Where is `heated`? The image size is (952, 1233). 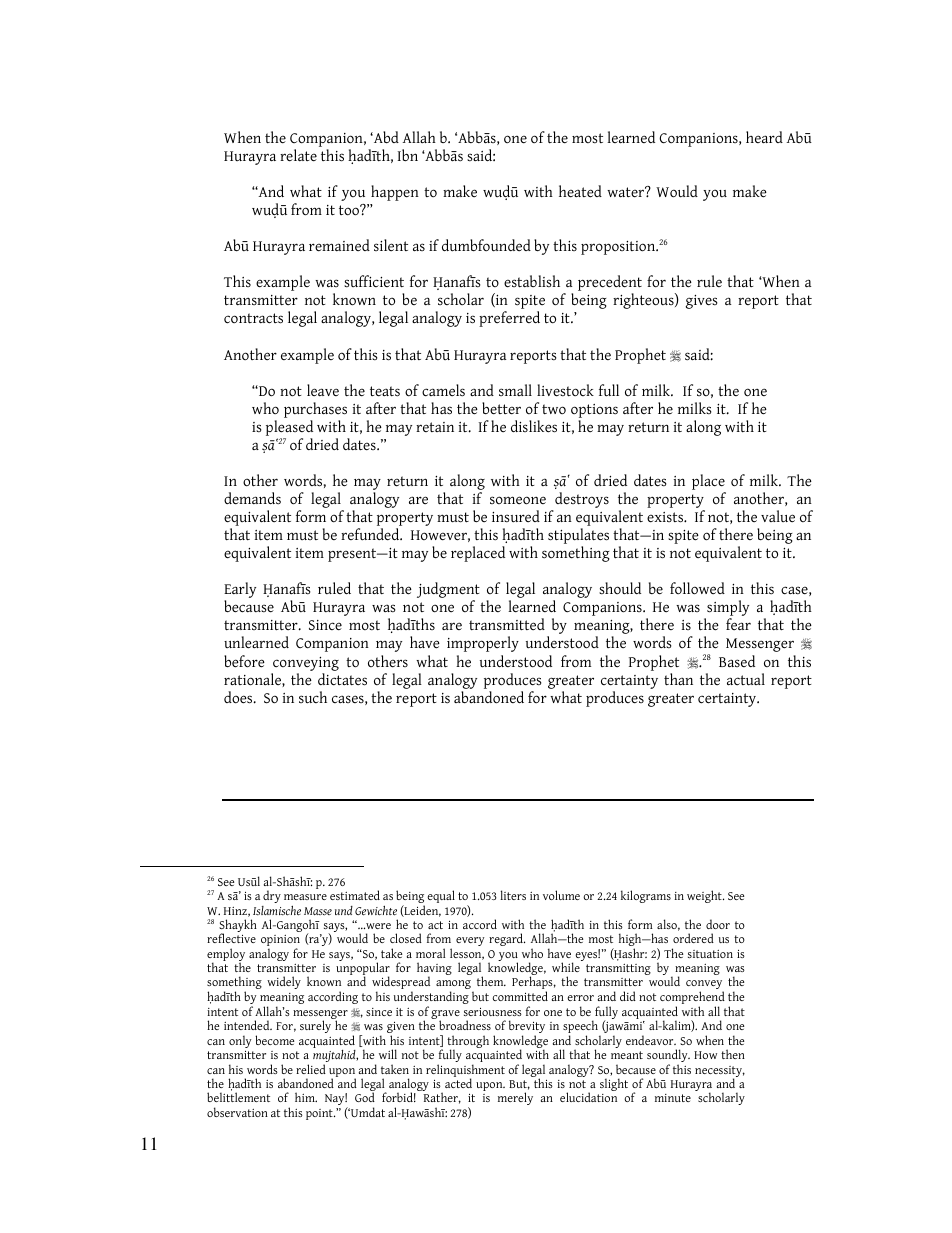 heated is located at coordinates (580, 191).
